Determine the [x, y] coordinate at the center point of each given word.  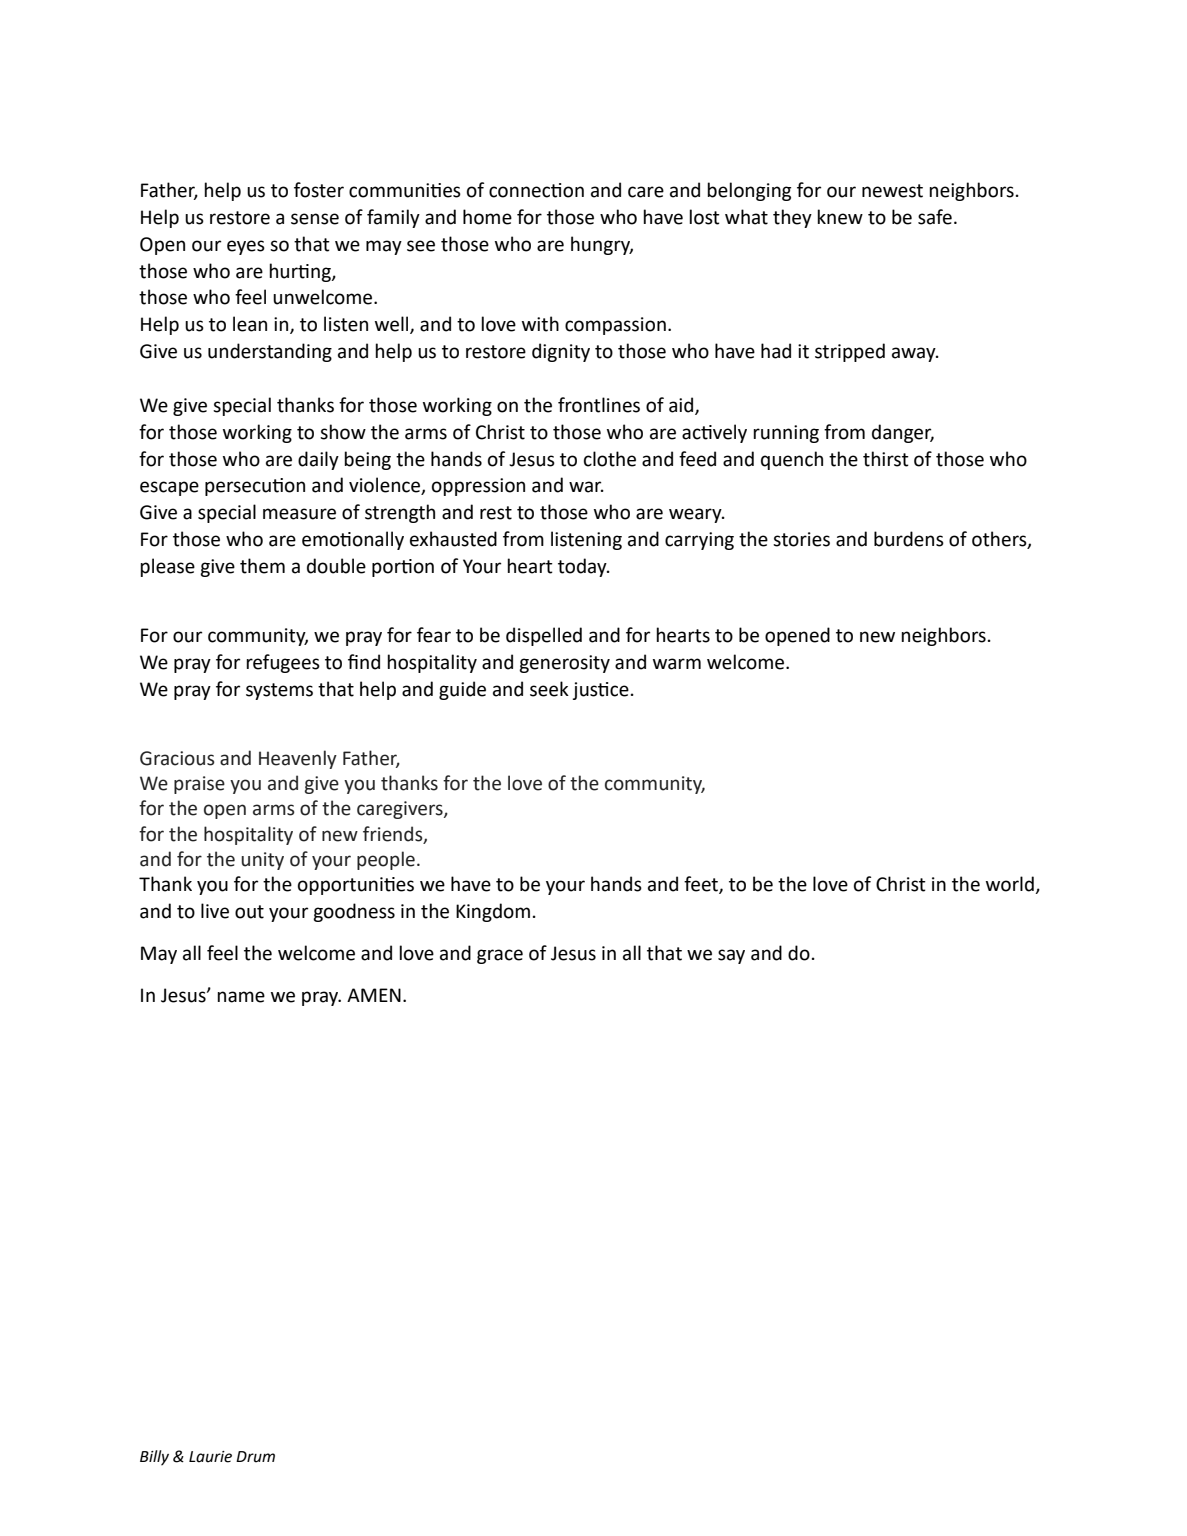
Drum [255, 1457]
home [487, 217]
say [731, 956]
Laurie [210, 1457]
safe [935, 217]
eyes [246, 247]
